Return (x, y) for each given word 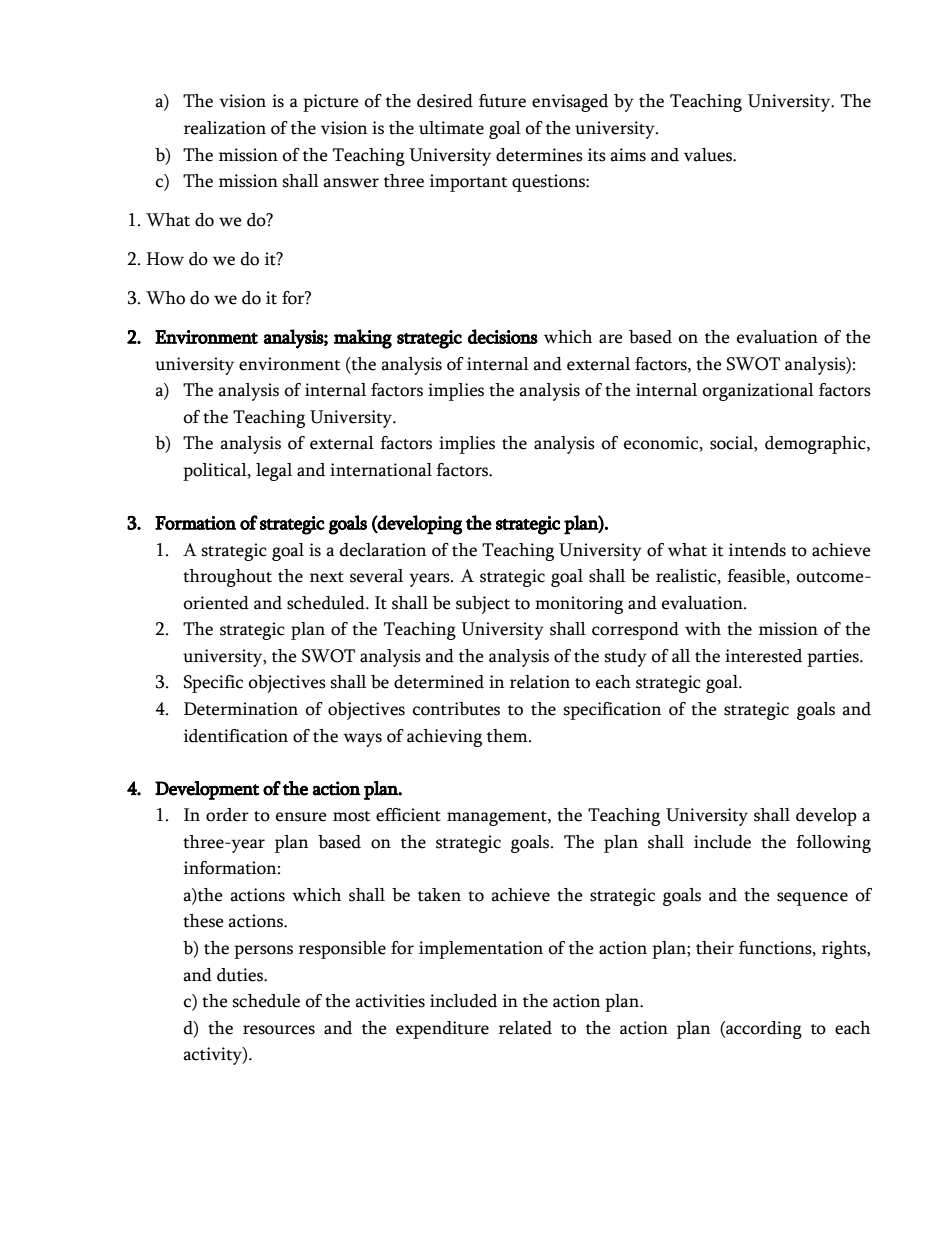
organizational (758, 392)
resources (279, 1030)
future (502, 101)
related (525, 1028)
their (715, 948)
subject (483, 605)
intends (757, 550)
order (227, 815)
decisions (503, 336)
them (508, 736)
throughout (227, 578)
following (833, 844)
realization (225, 128)
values (709, 155)
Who (165, 298)
